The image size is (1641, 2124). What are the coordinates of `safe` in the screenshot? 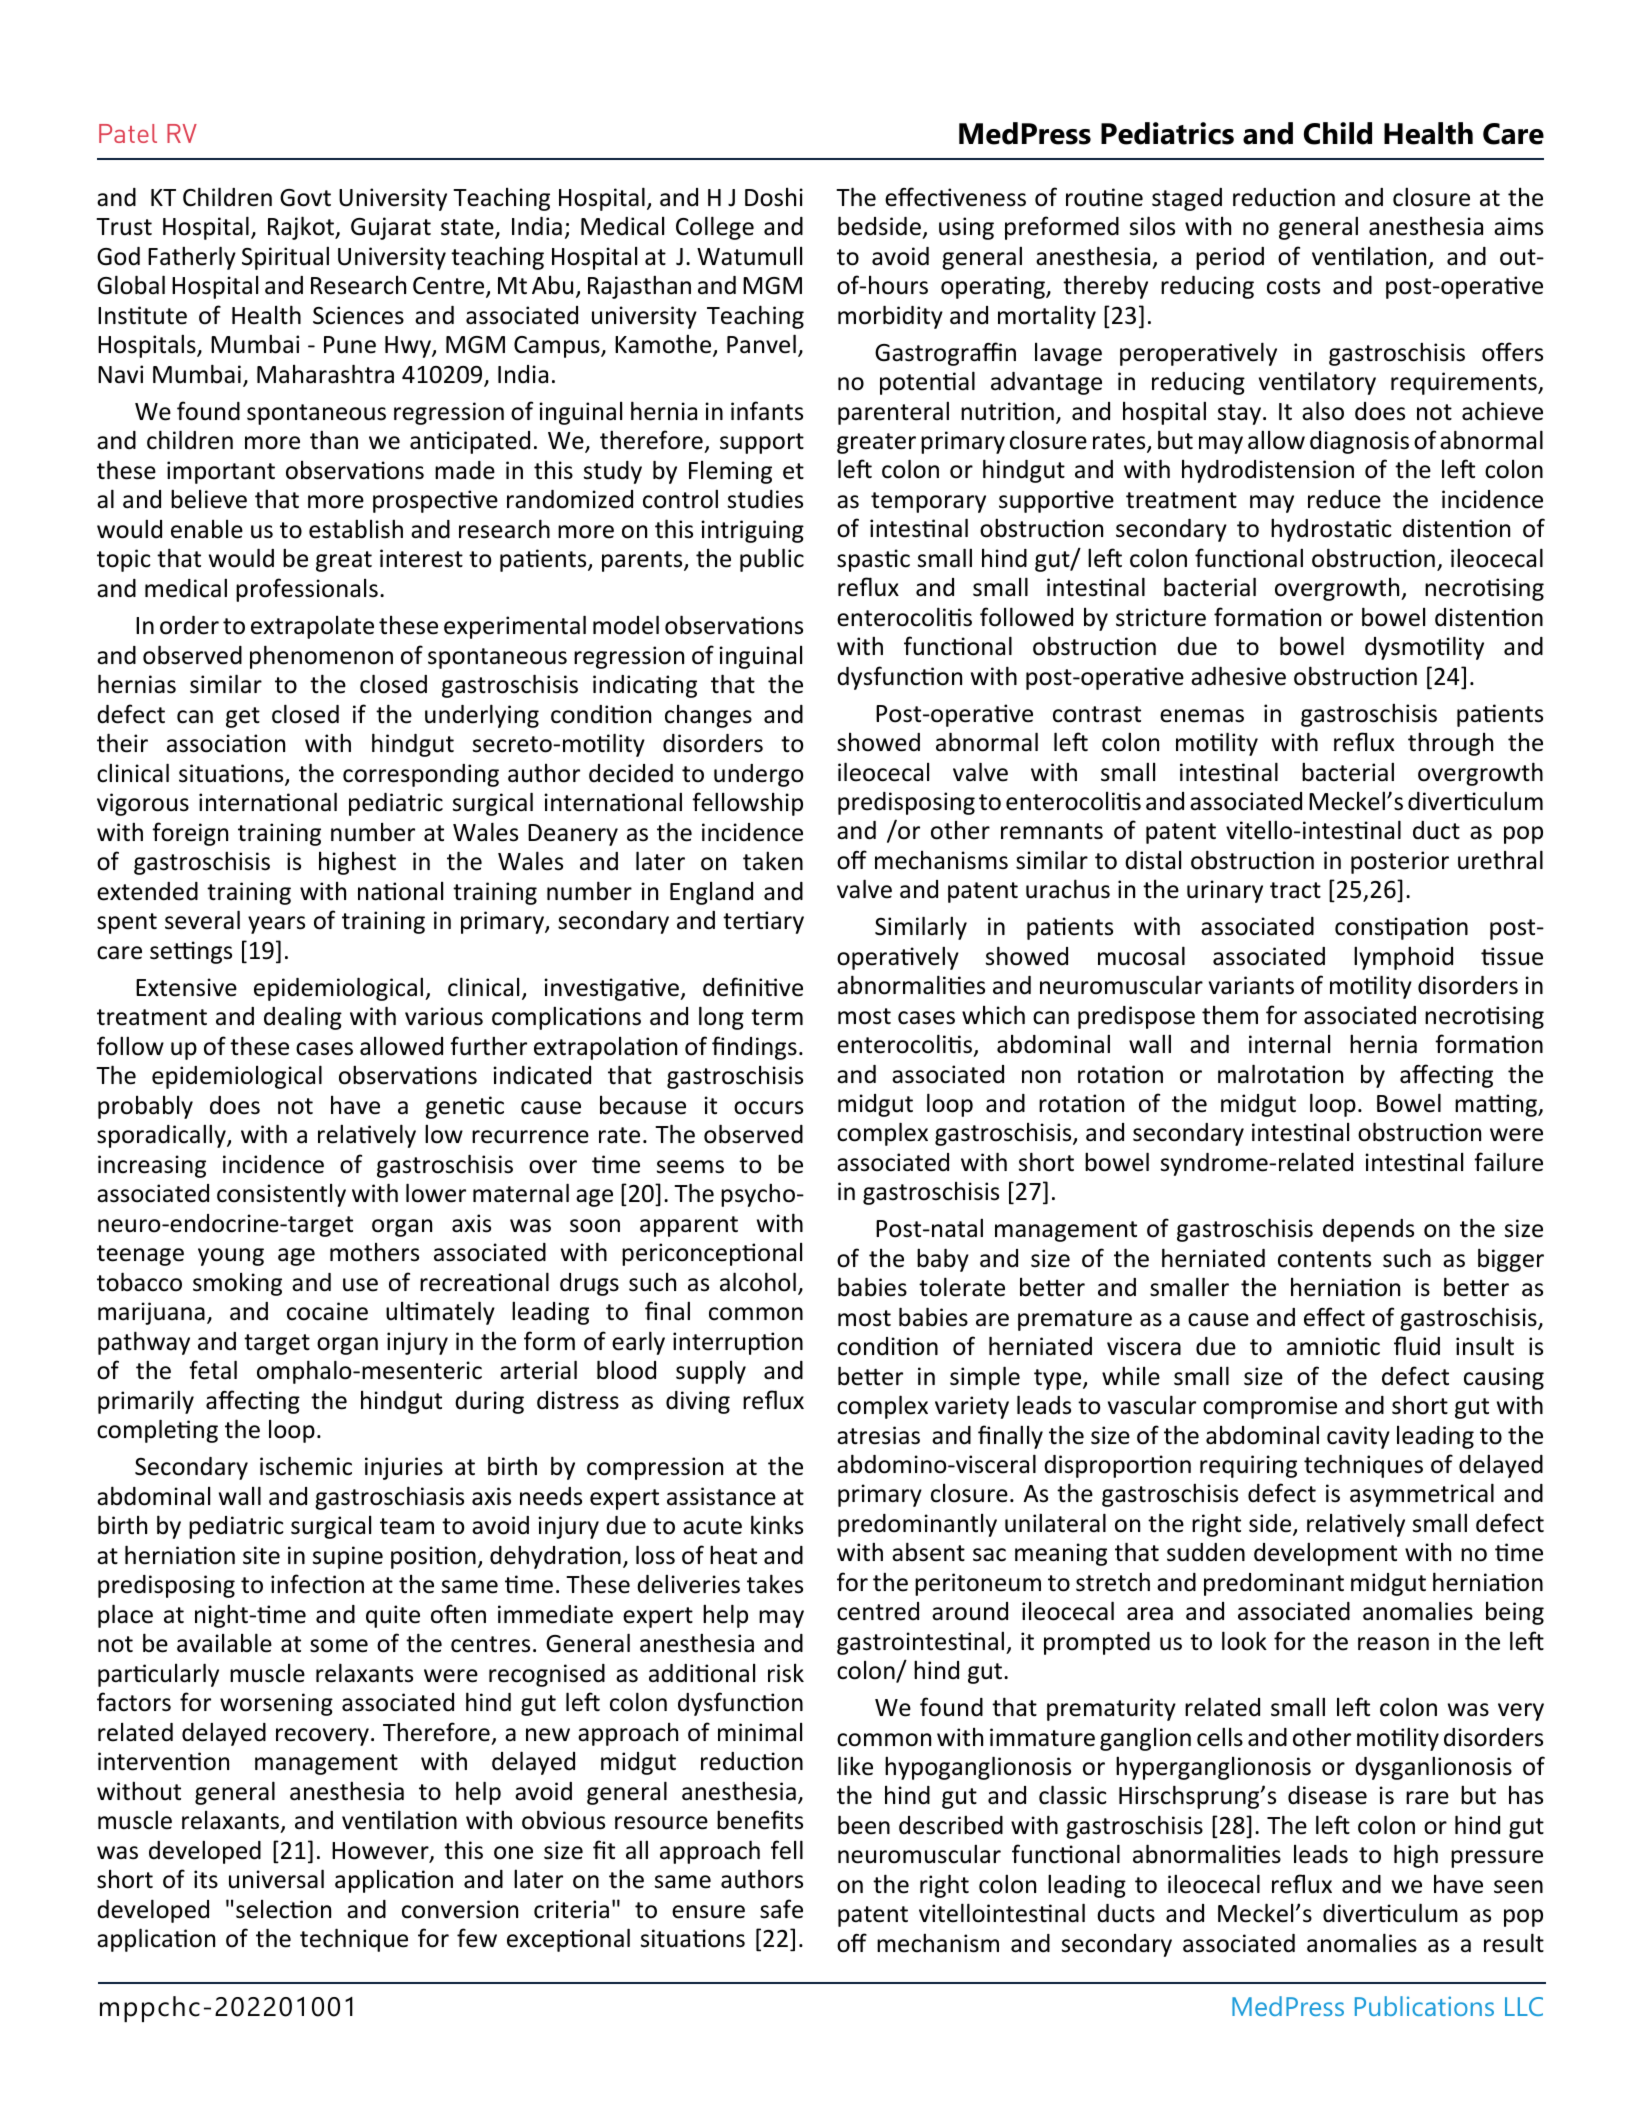 It's located at (781, 1909).
